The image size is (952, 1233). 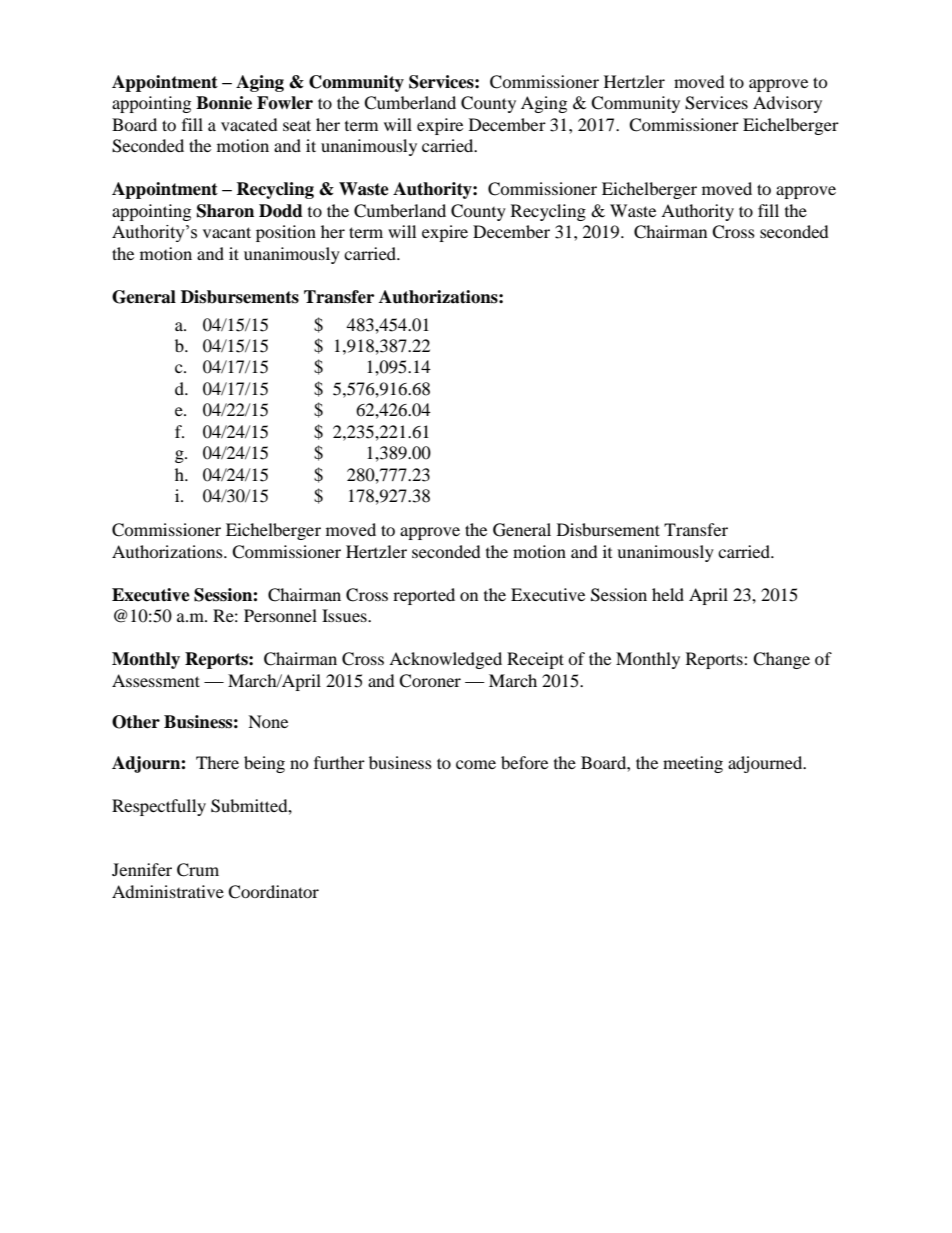 I want to click on Change, so click(x=781, y=660).
